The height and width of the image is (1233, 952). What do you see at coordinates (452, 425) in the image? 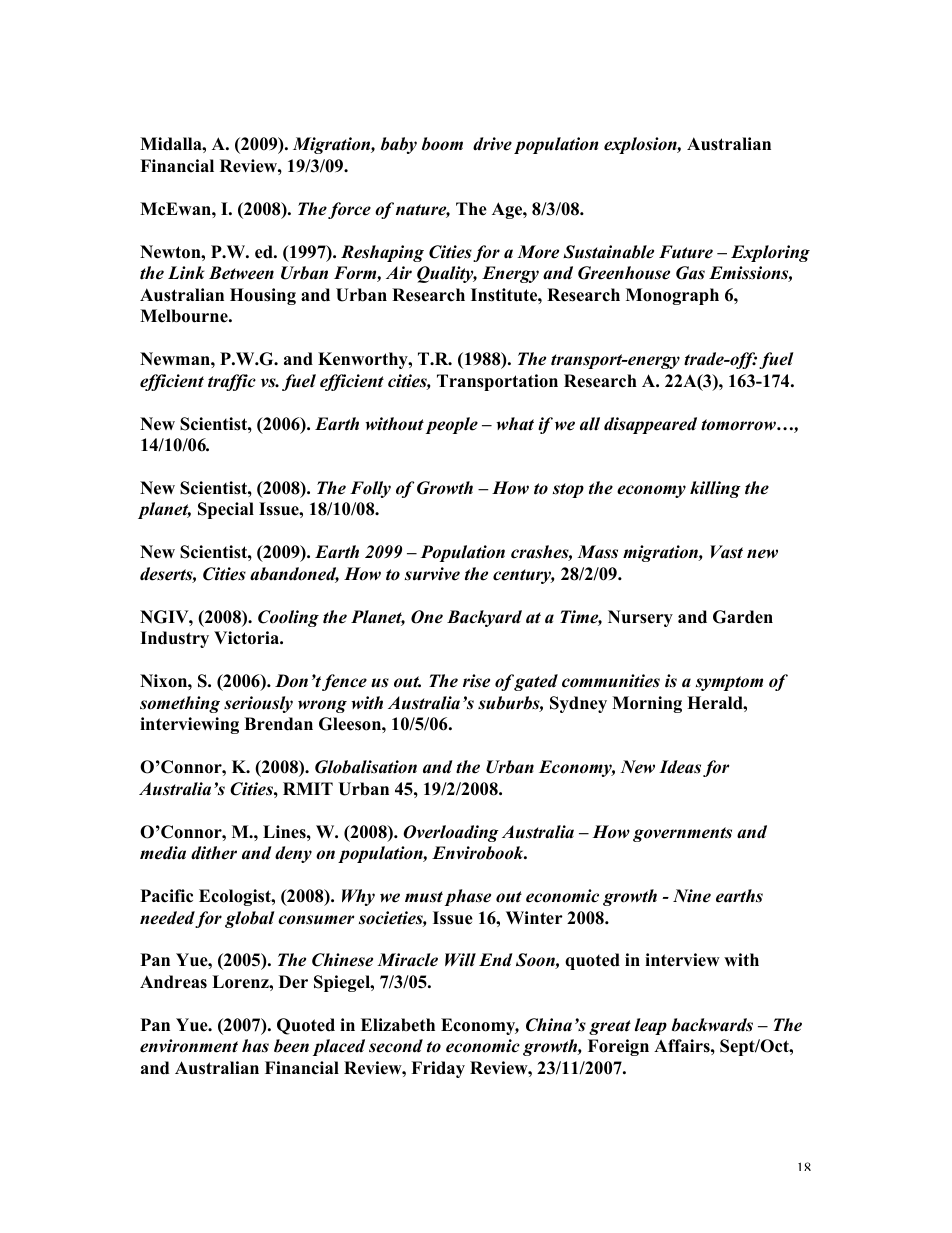
I see `people` at bounding box center [452, 425].
